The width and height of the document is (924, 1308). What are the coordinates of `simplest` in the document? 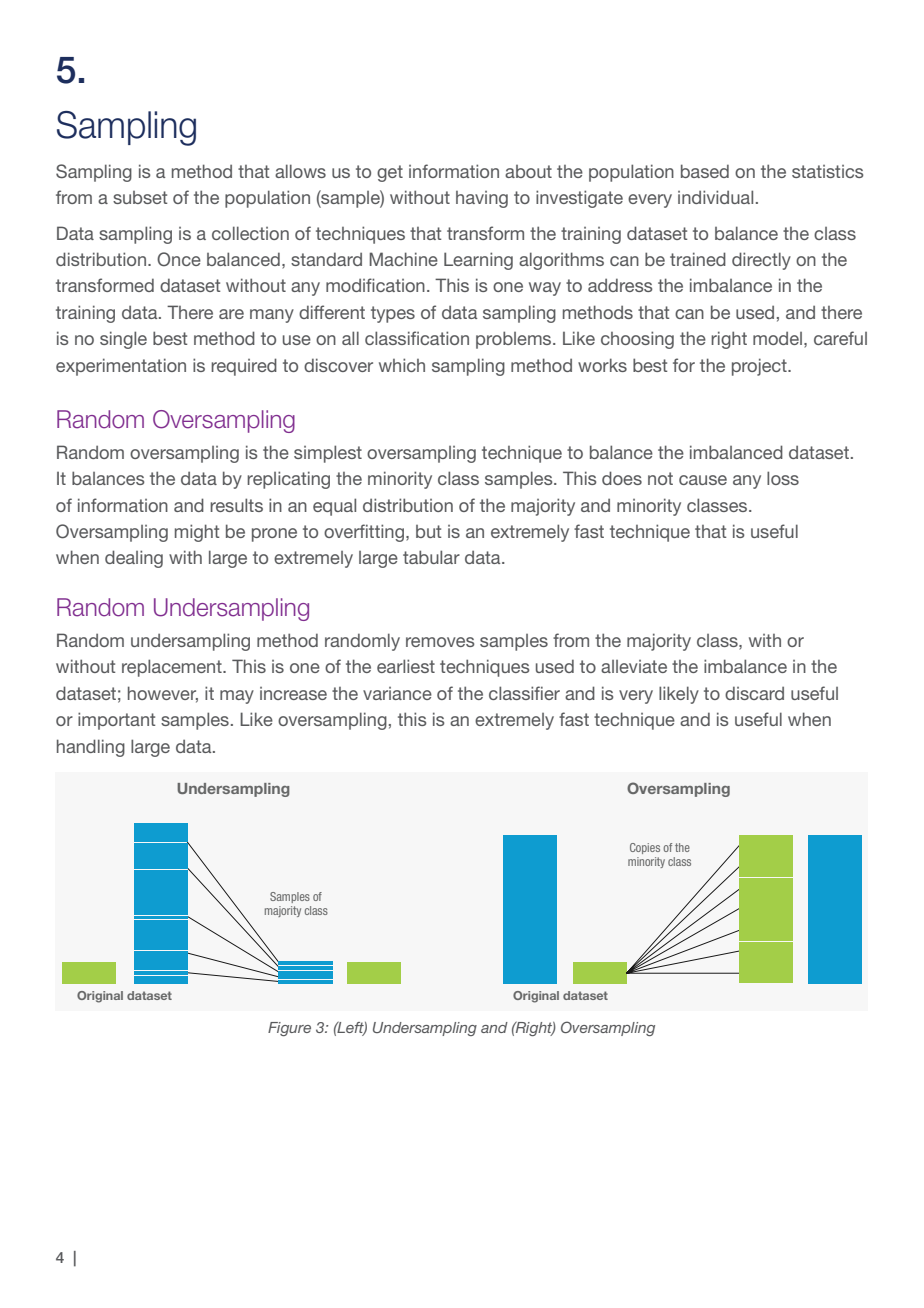 It's located at (328, 454).
